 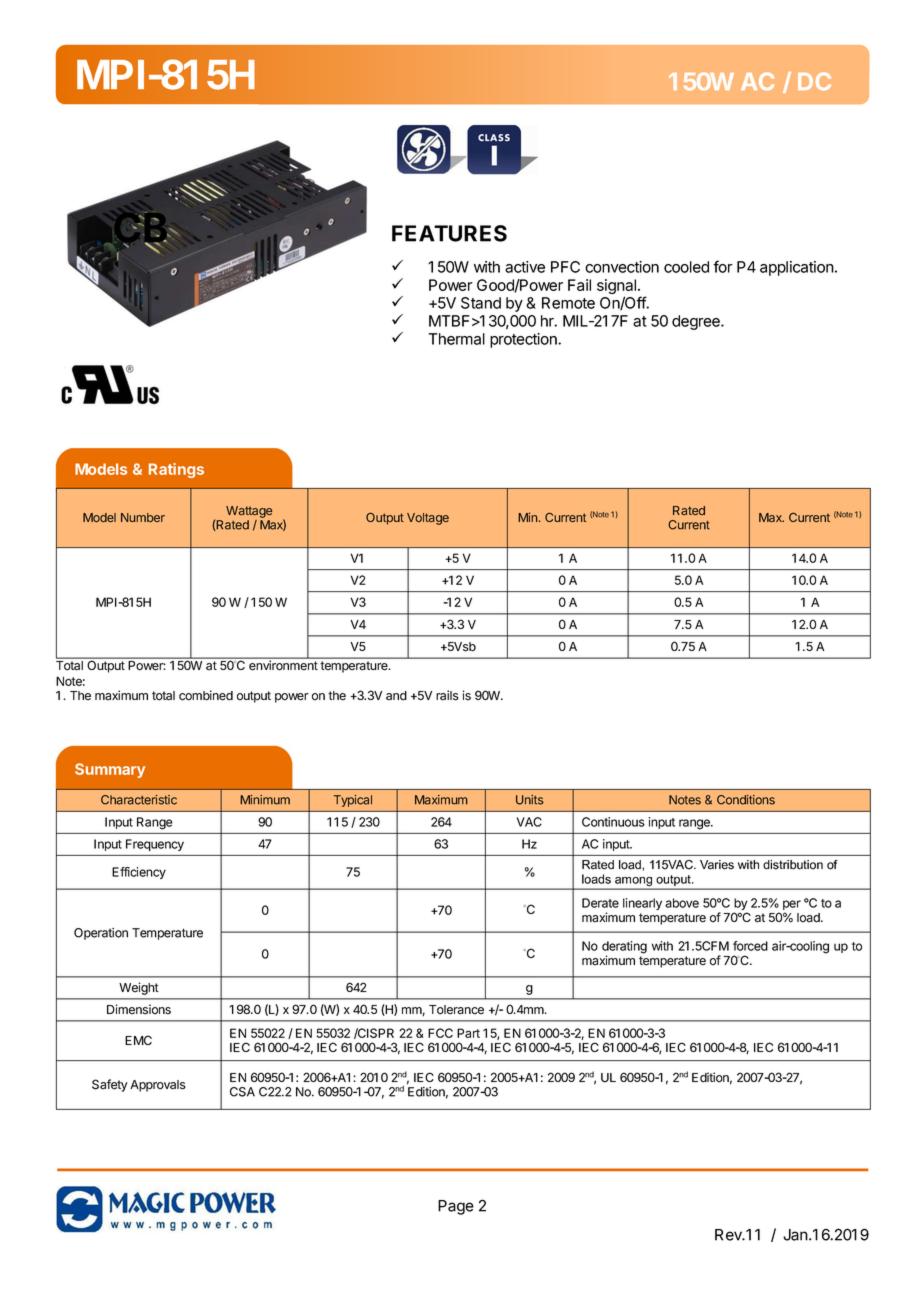 I want to click on Part, so click(x=468, y=1033).
